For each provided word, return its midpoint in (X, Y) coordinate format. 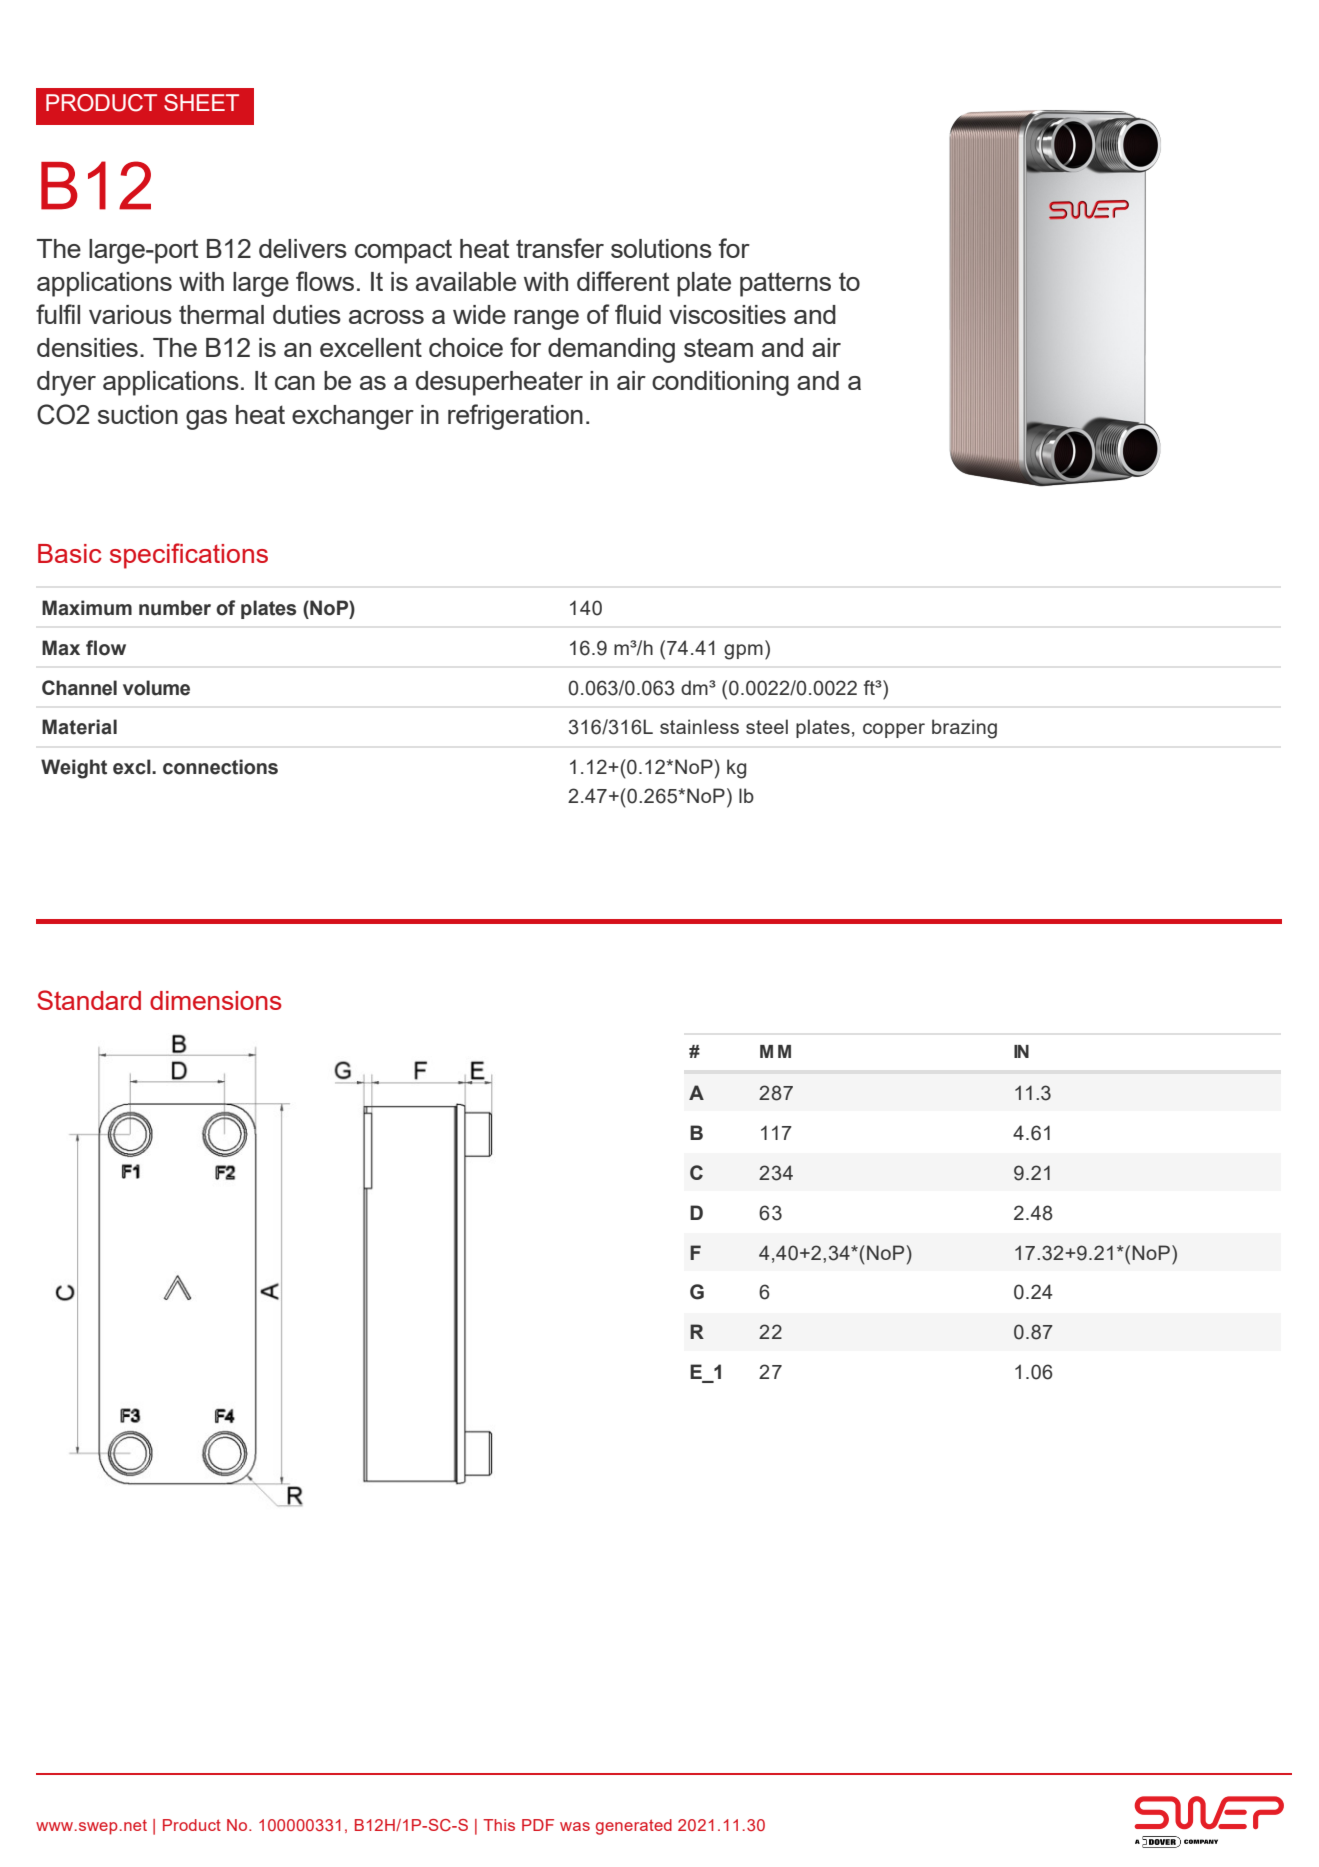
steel (767, 726)
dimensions (216, 1000)
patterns (785, 284)
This (499, 1825)
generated (634, 1827)
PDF (538, 1825)
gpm (743, 652)
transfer (560, 248)
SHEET (201, 102)
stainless (699, 726)
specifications (189, 556)
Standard (89, 1000)
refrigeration (515, 417)
